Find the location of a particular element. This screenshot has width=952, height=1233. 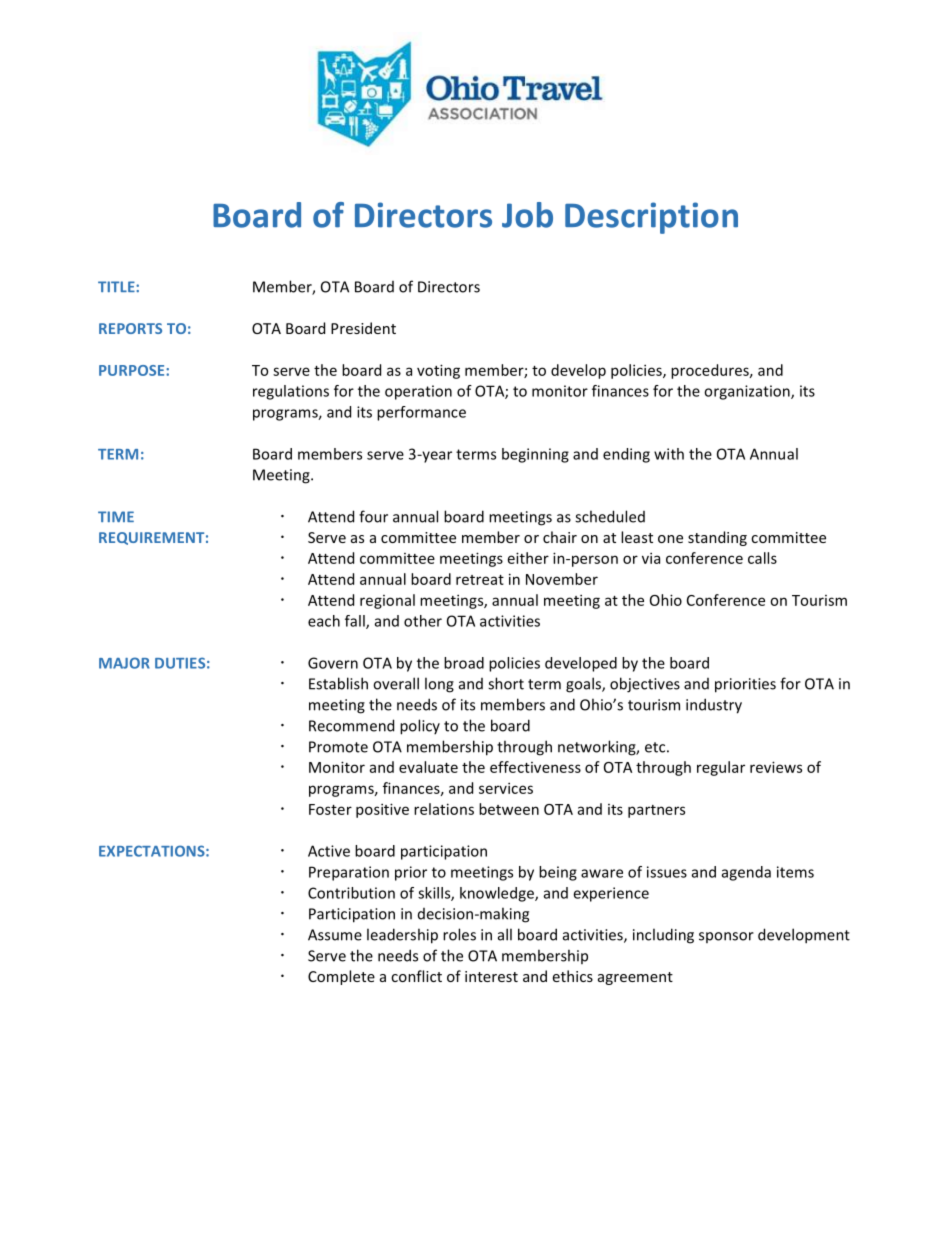

calls is located at coordinates (762, 558).
